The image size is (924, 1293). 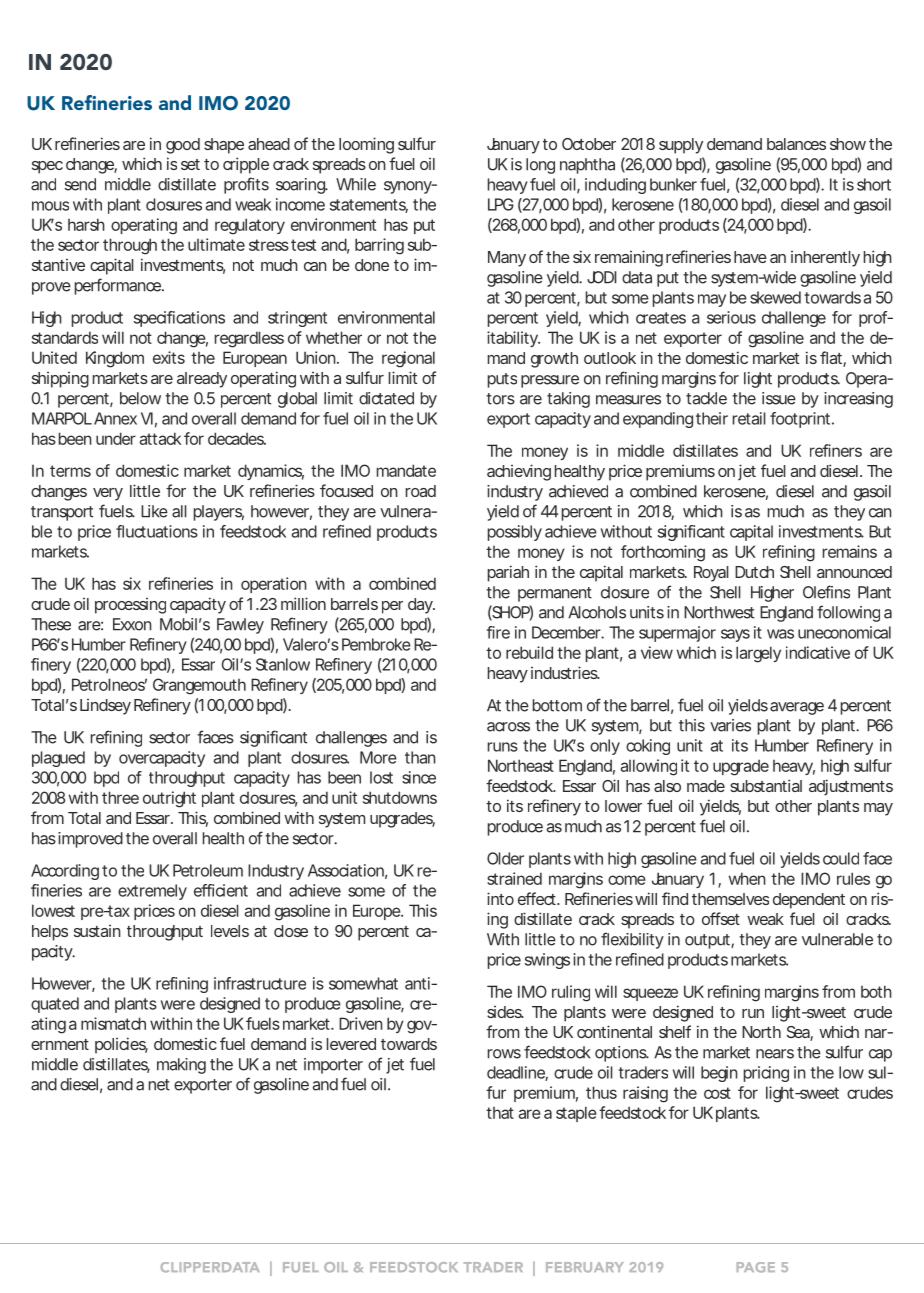 I want to click on extremely, so click(x=152, y=892).
